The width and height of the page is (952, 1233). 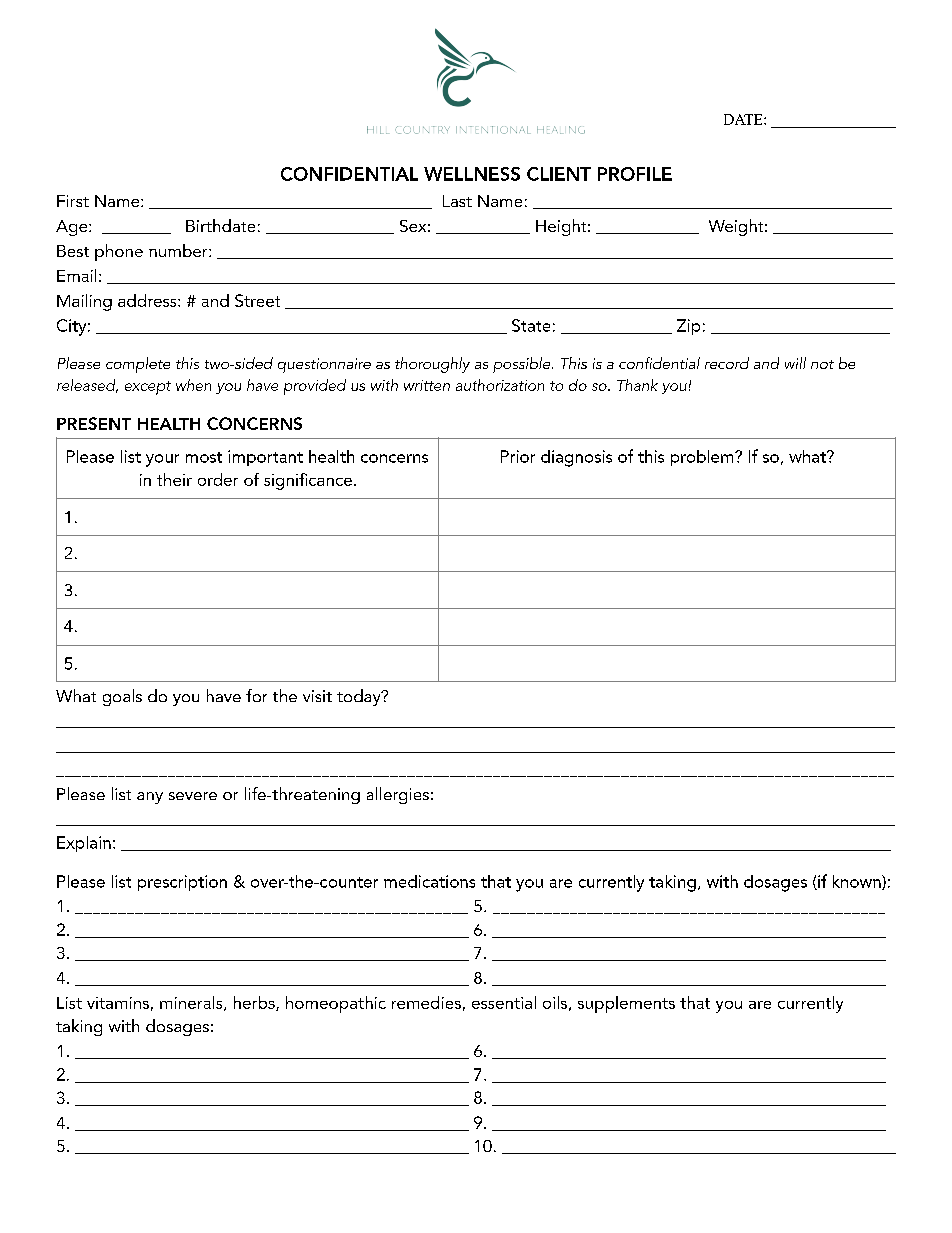 What do you see at coordinates (703, 458) in the page?
I see `problem` at bounding box center [703, 458].
